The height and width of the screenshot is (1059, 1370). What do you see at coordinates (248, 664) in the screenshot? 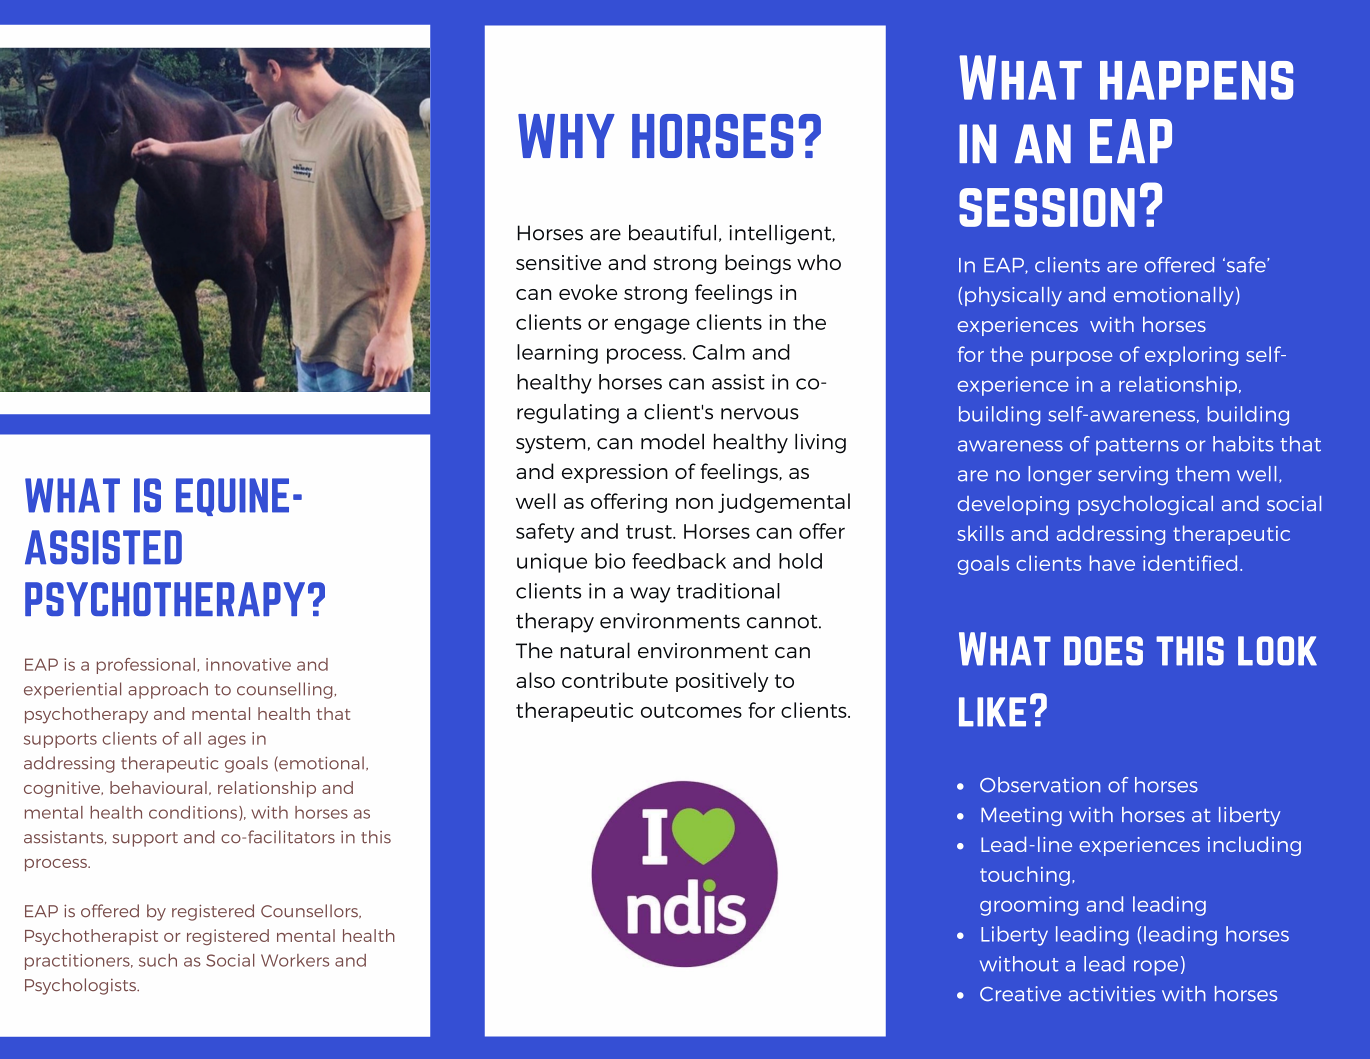
I see `innovative` at bounding box center [248, 664].
